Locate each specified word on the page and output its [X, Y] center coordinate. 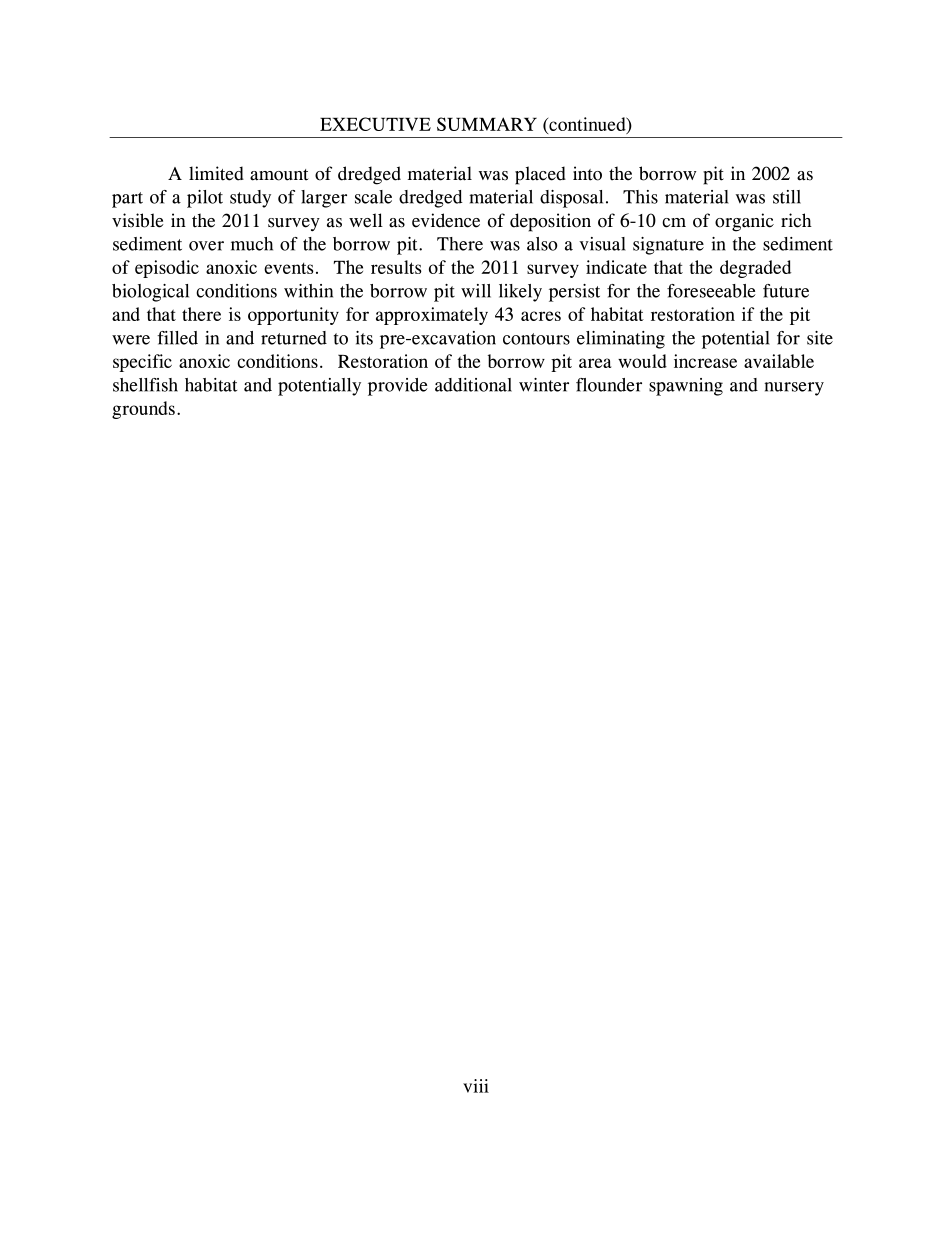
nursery [794, 389]
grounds [143, 410]
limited [216, 173]
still [787, 197]
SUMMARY [487, 124]
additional [473, 385]
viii [476, 1086]
